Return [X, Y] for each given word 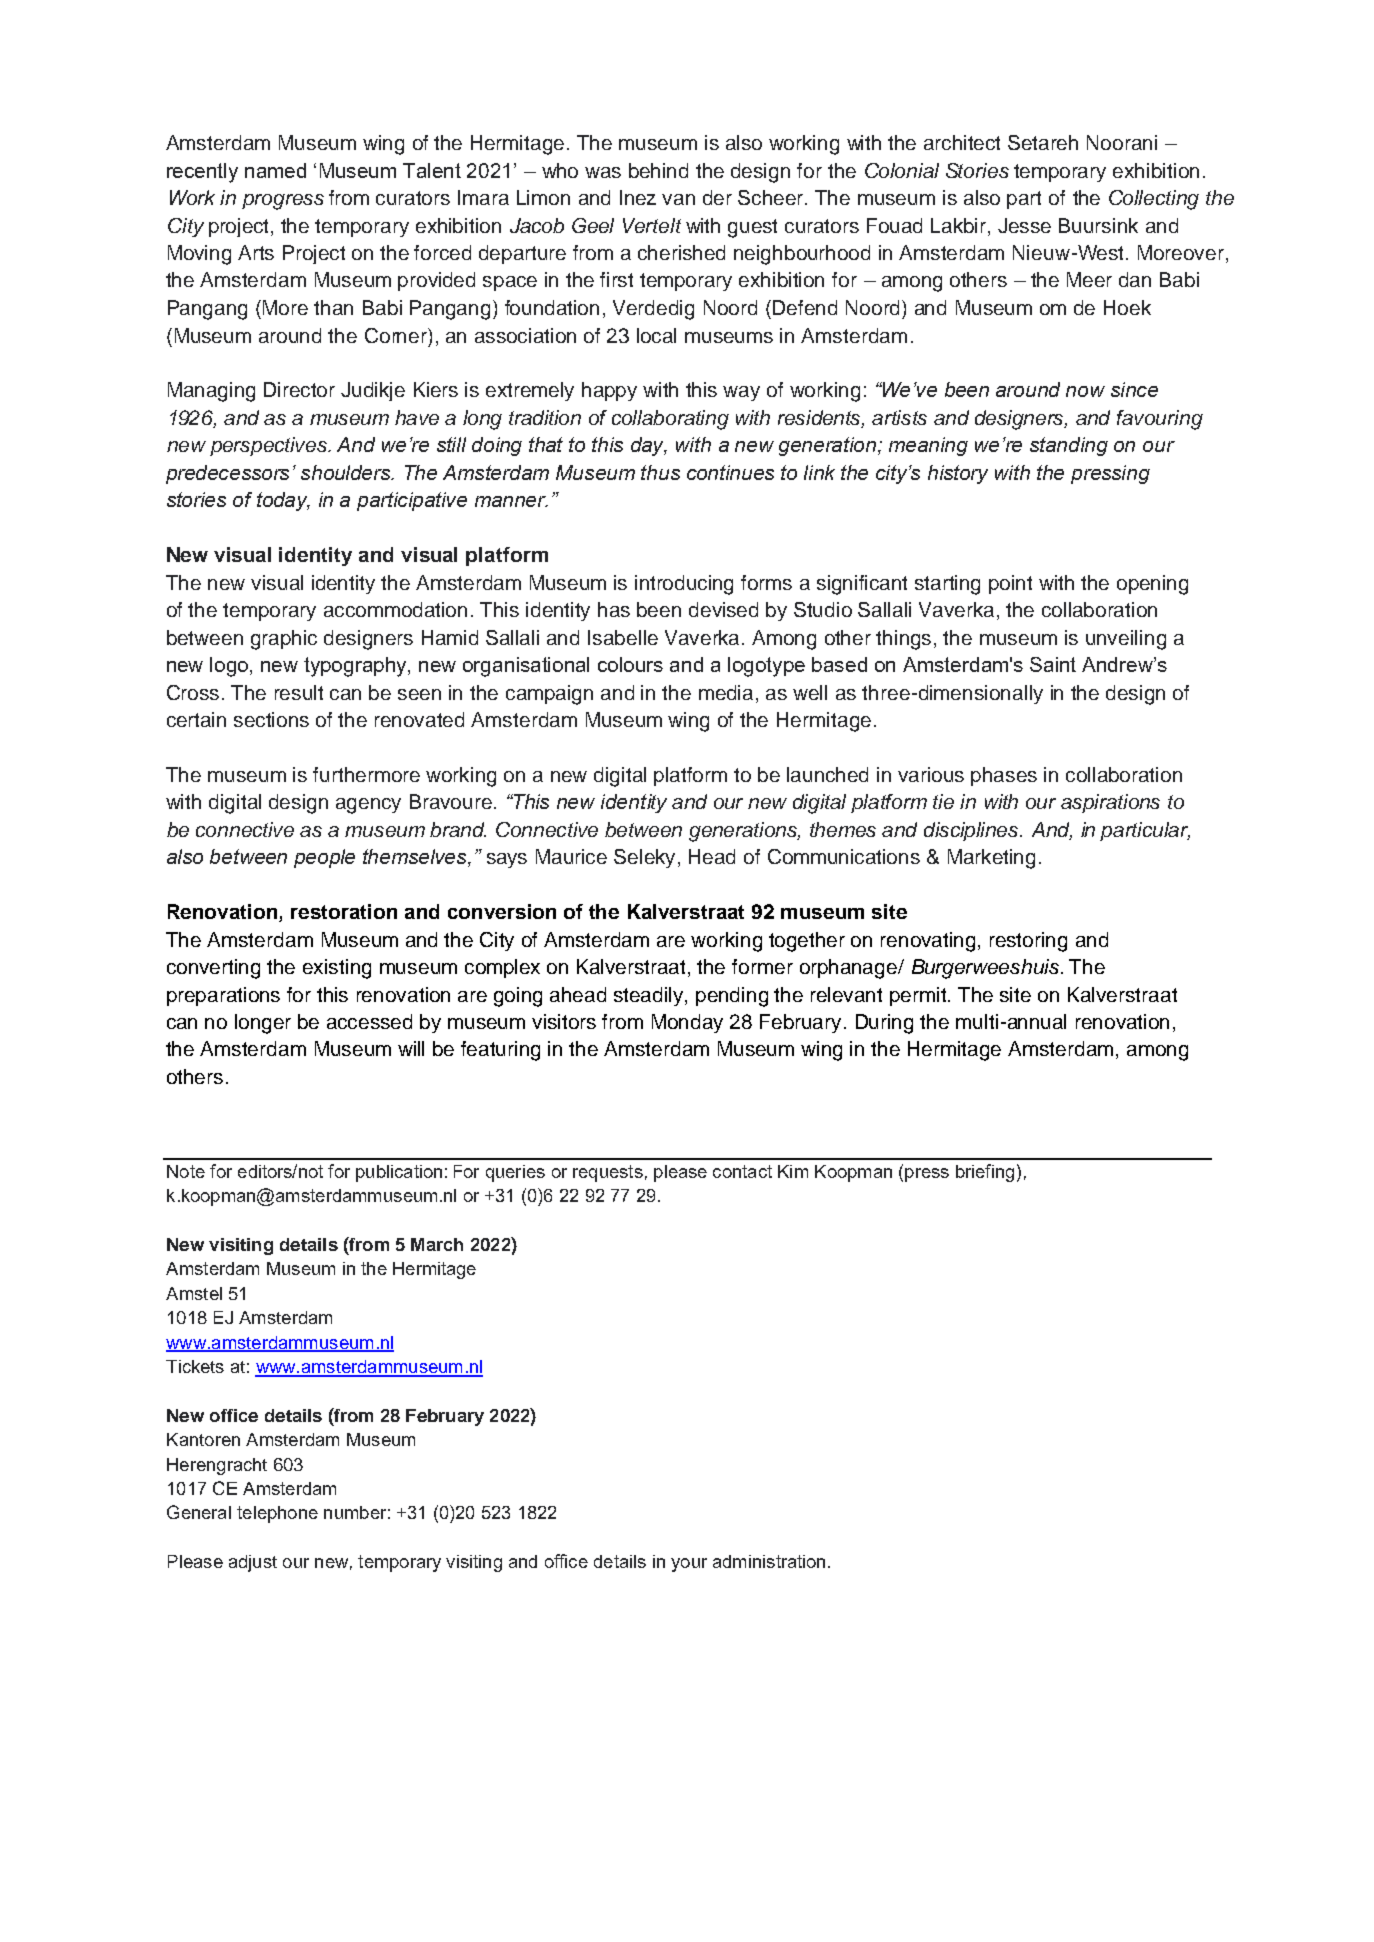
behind [658, 170]
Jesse [1024, 225]
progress [283, 202]
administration [769, 1561]
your [689, 1565]
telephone [277, 1514]
